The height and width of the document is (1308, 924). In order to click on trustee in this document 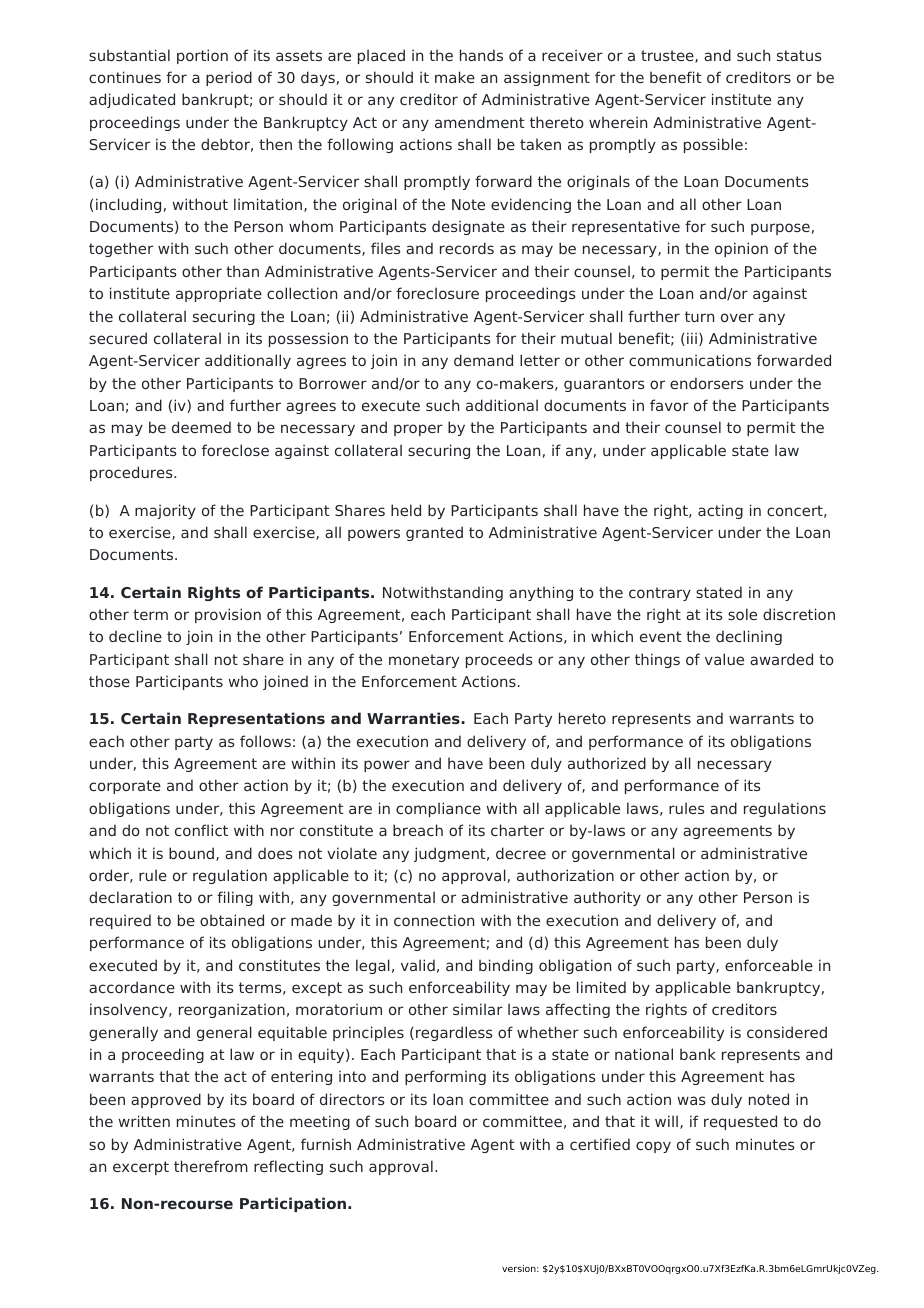, I will do `click(668, 56)`.
